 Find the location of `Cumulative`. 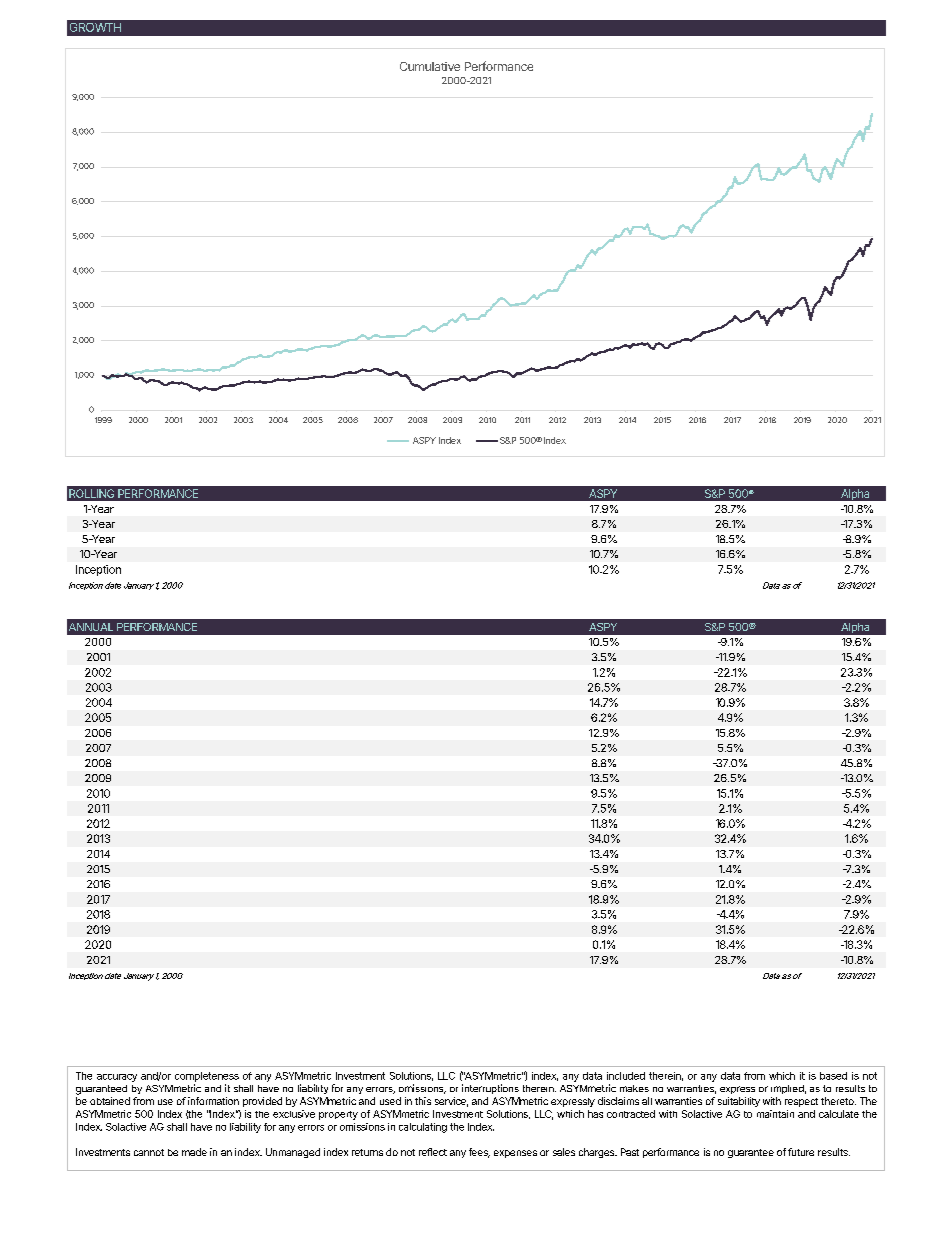

Cumulative is located at coordinates (430, 66).
